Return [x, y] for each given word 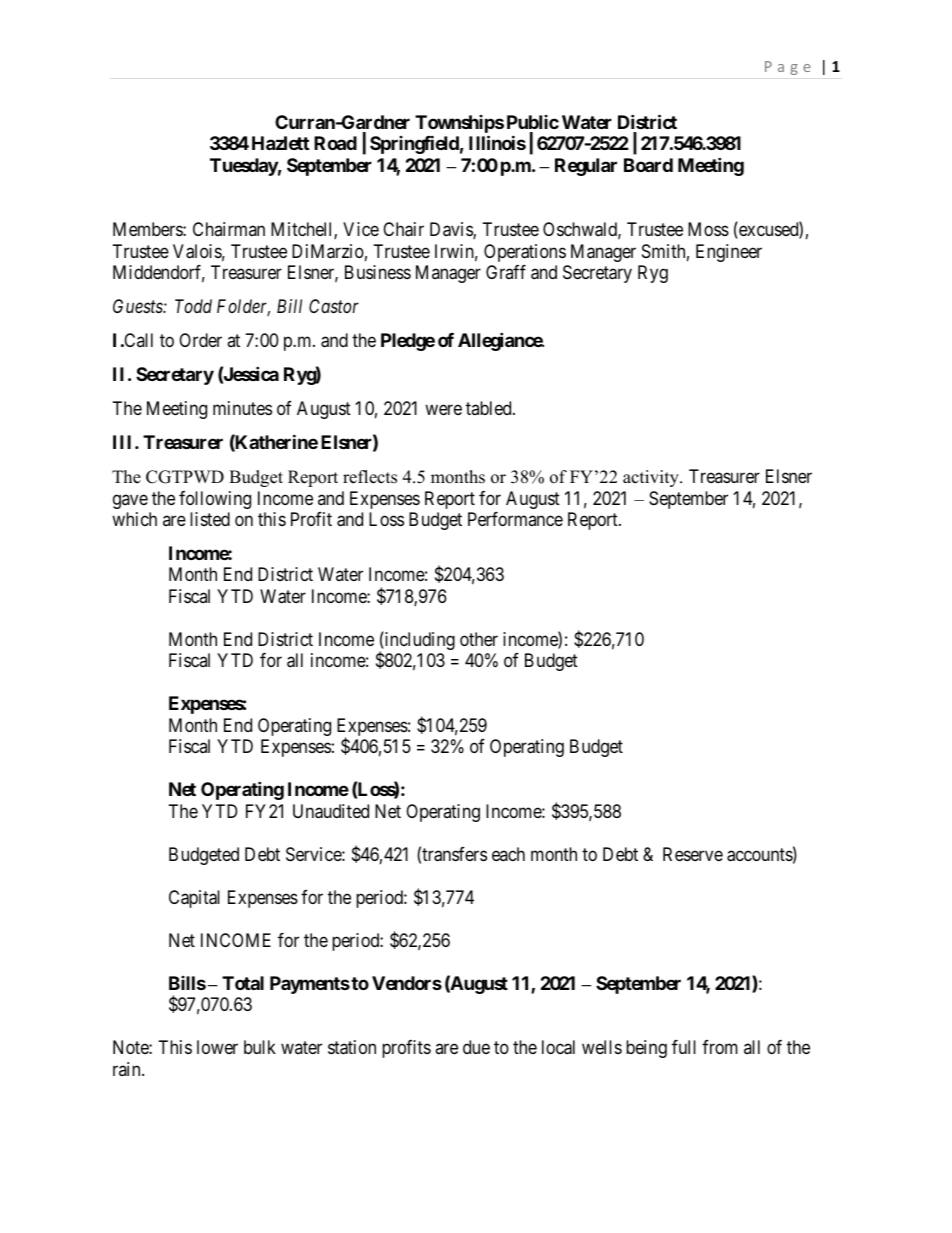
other [479, 639]
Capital [194, 899]
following [215, 500]
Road [335, 143]
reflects [370, 477]
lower [217, 1047]
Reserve [693, 854]
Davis [452, 230]
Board [648, 165]
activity [652, 478]
